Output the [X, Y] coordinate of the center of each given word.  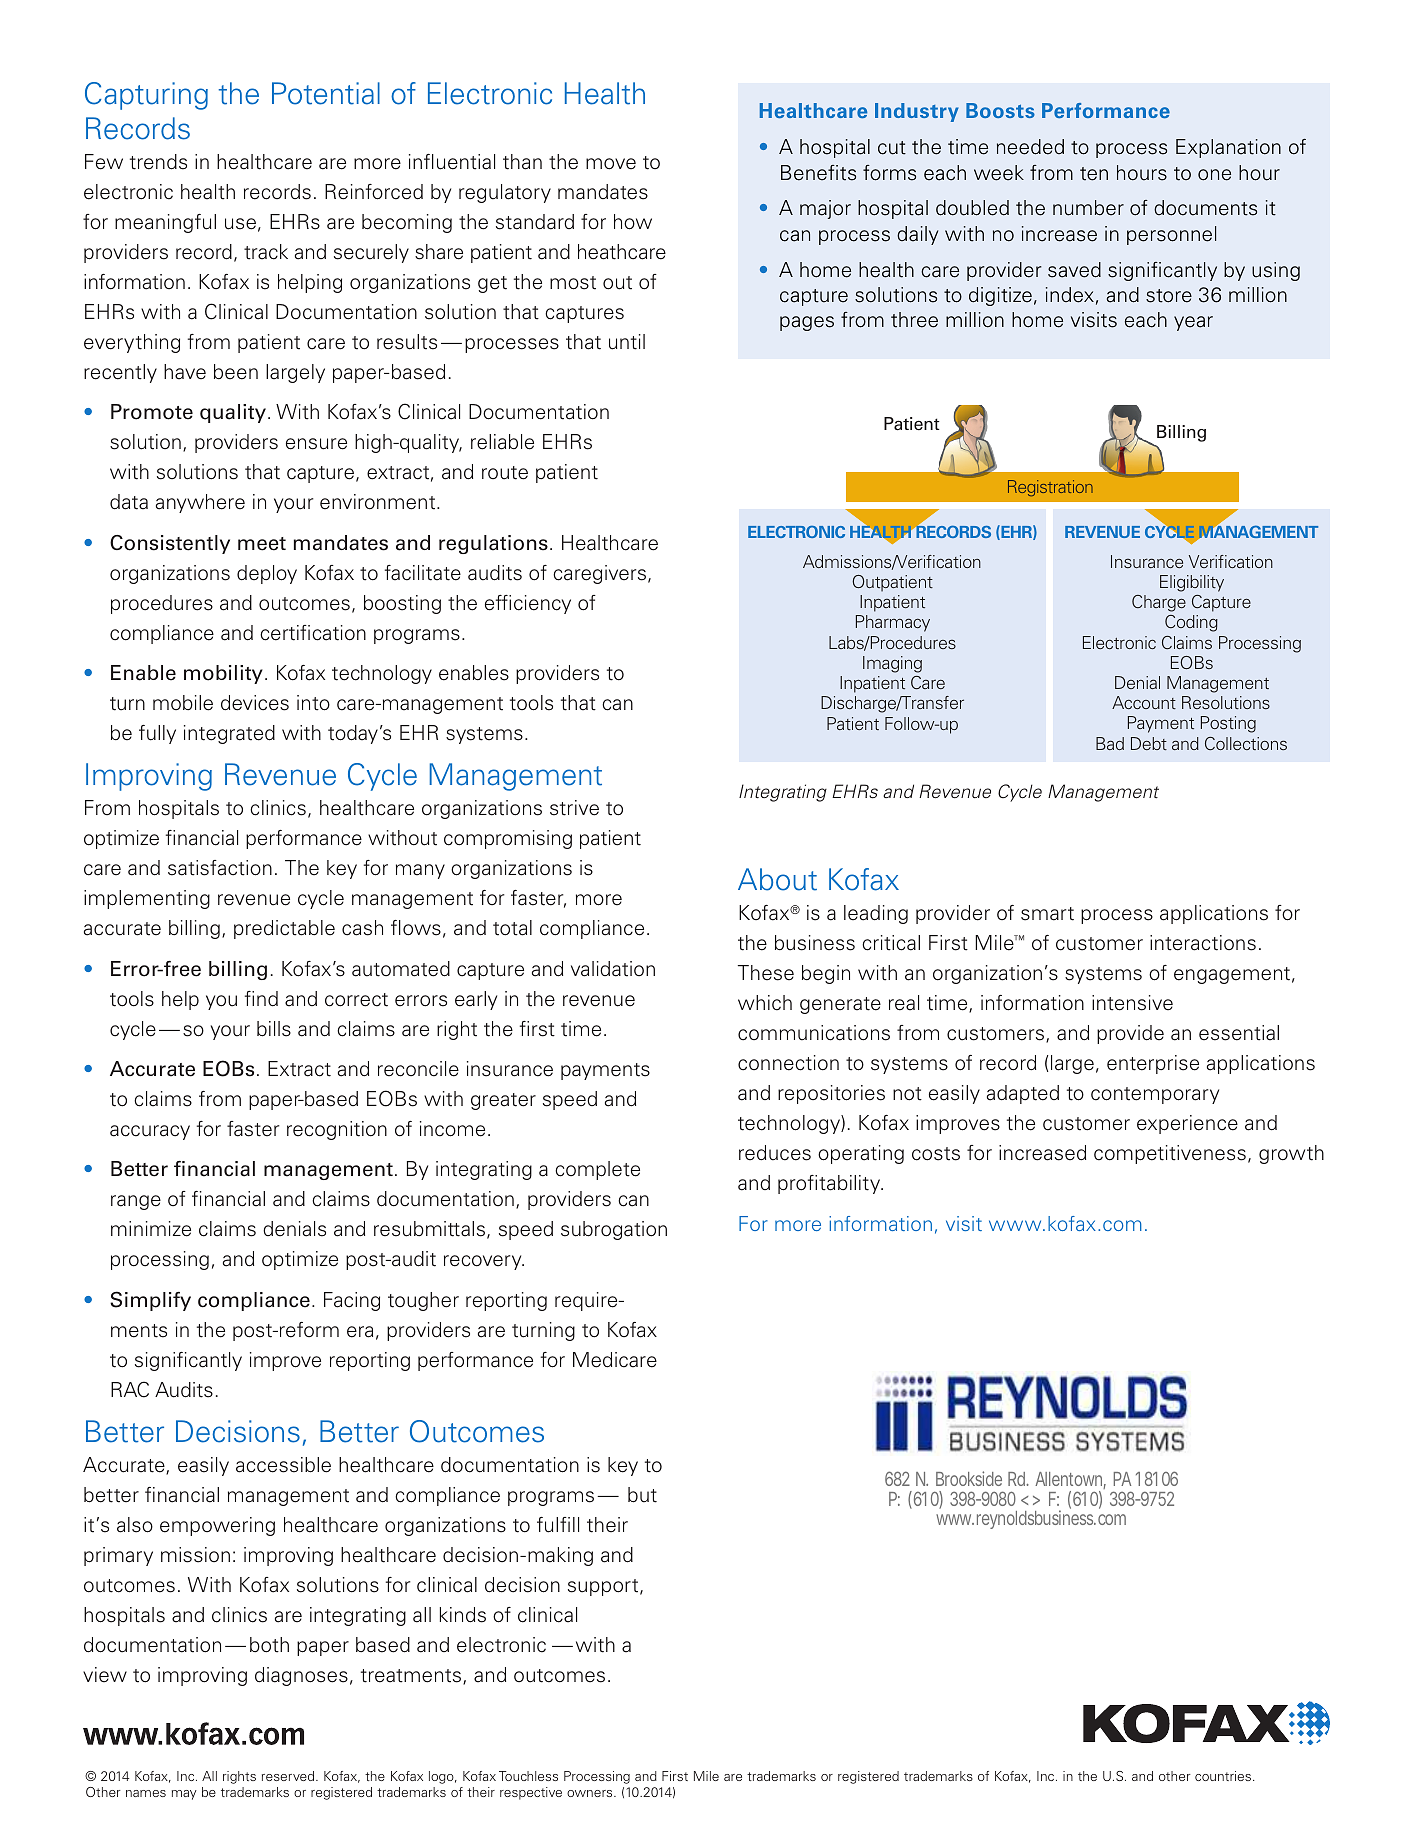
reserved [289, 1776]
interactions [1203, 943]
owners [591, 1793]
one [1214, 175]
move [611, 164]
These [766, 973]
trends [158, 162]
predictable [284, 929]
